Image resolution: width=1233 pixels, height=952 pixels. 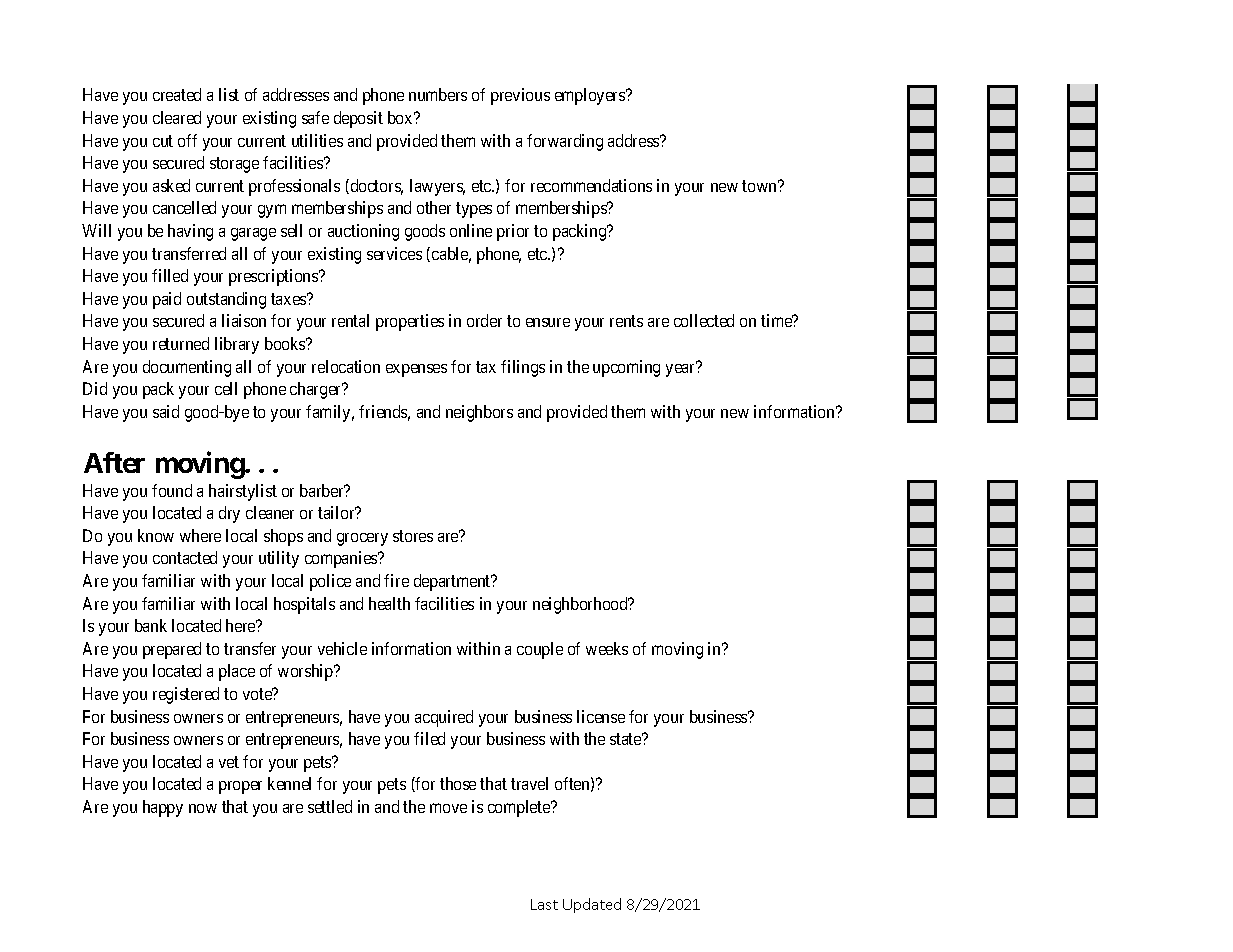 I want to click on paid, so click(x=167, y=300).
